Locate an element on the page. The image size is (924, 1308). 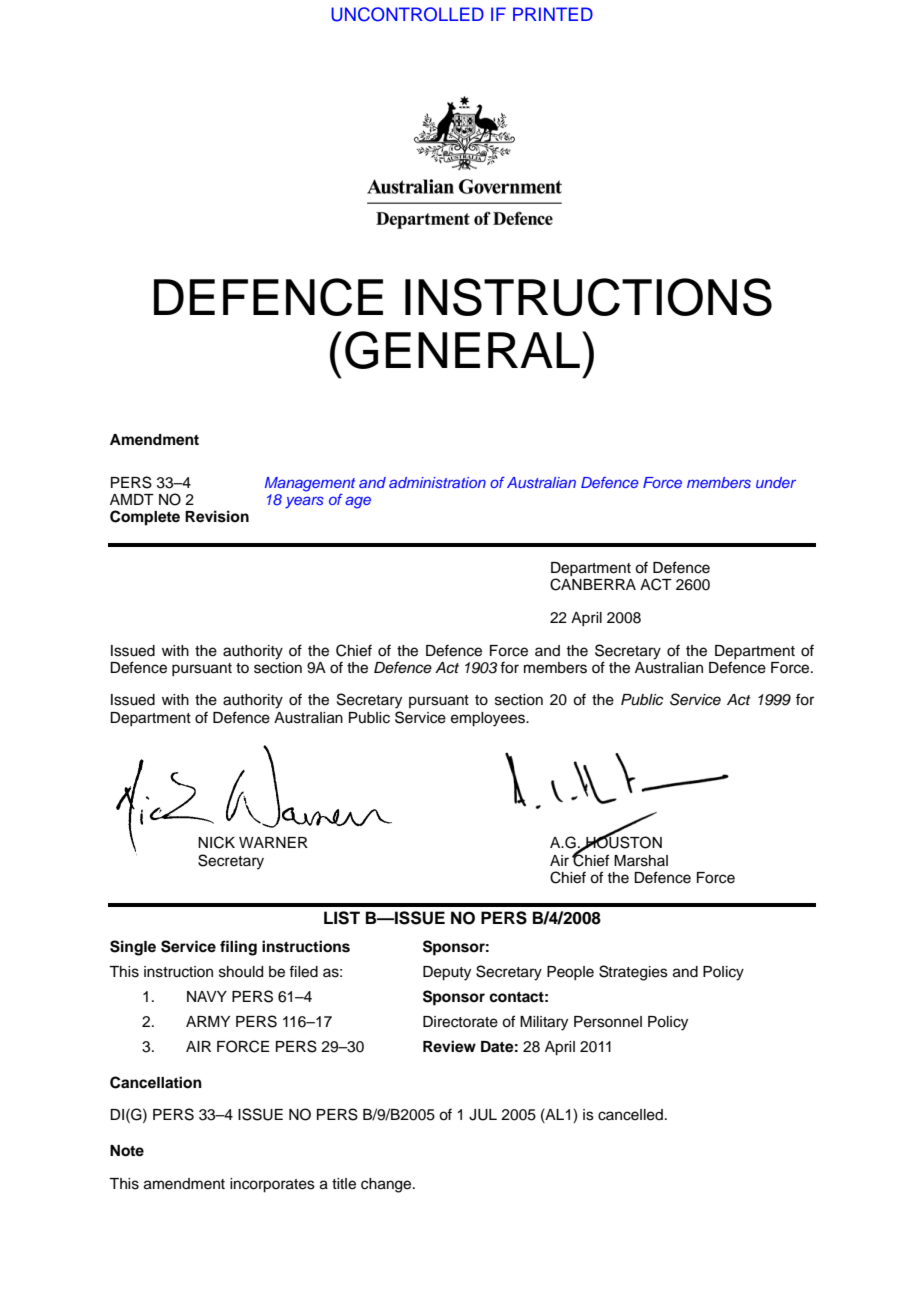
NICK is located at coordinates (216, 842).
